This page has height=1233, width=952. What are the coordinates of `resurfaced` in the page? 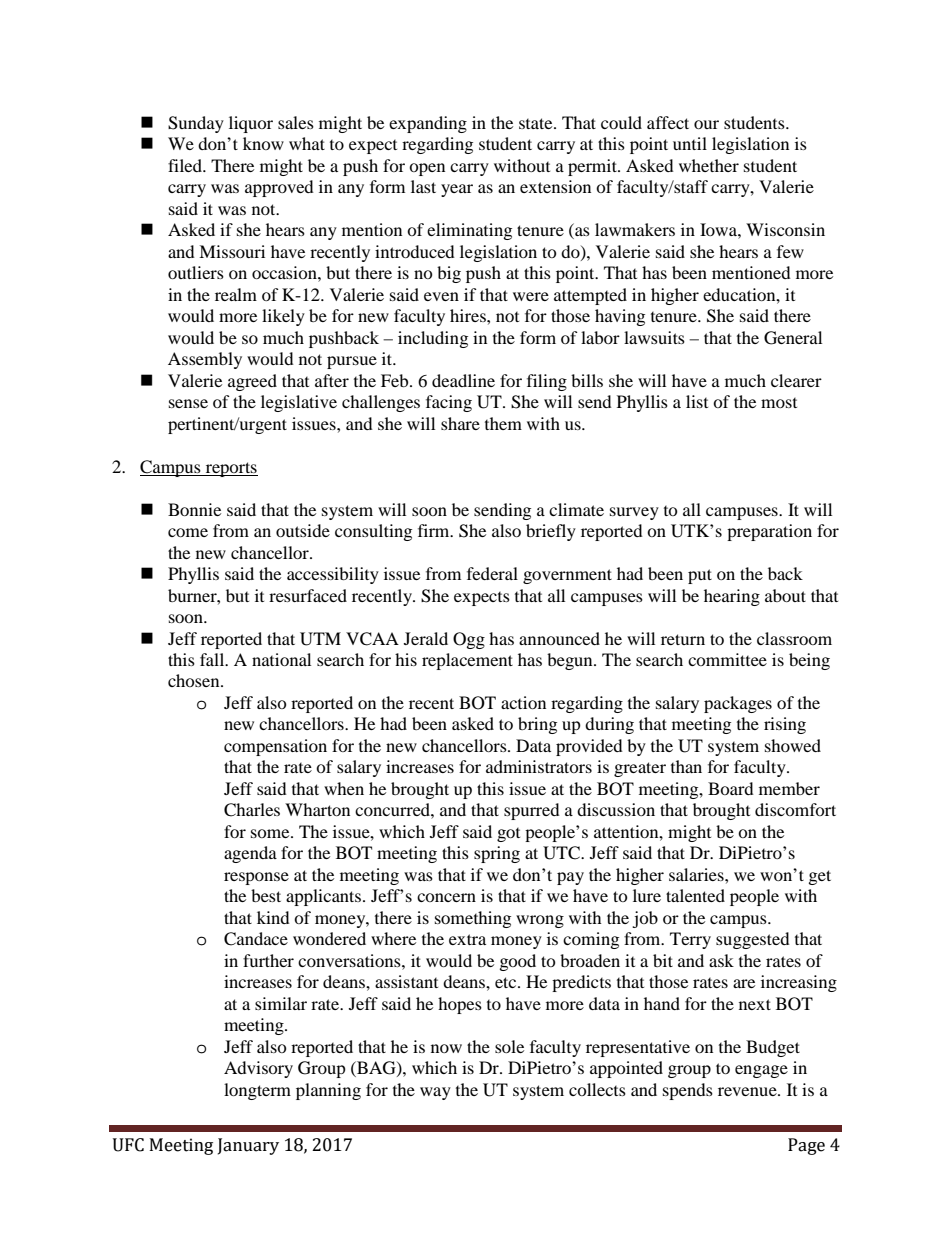 It's located at (308, 595).
